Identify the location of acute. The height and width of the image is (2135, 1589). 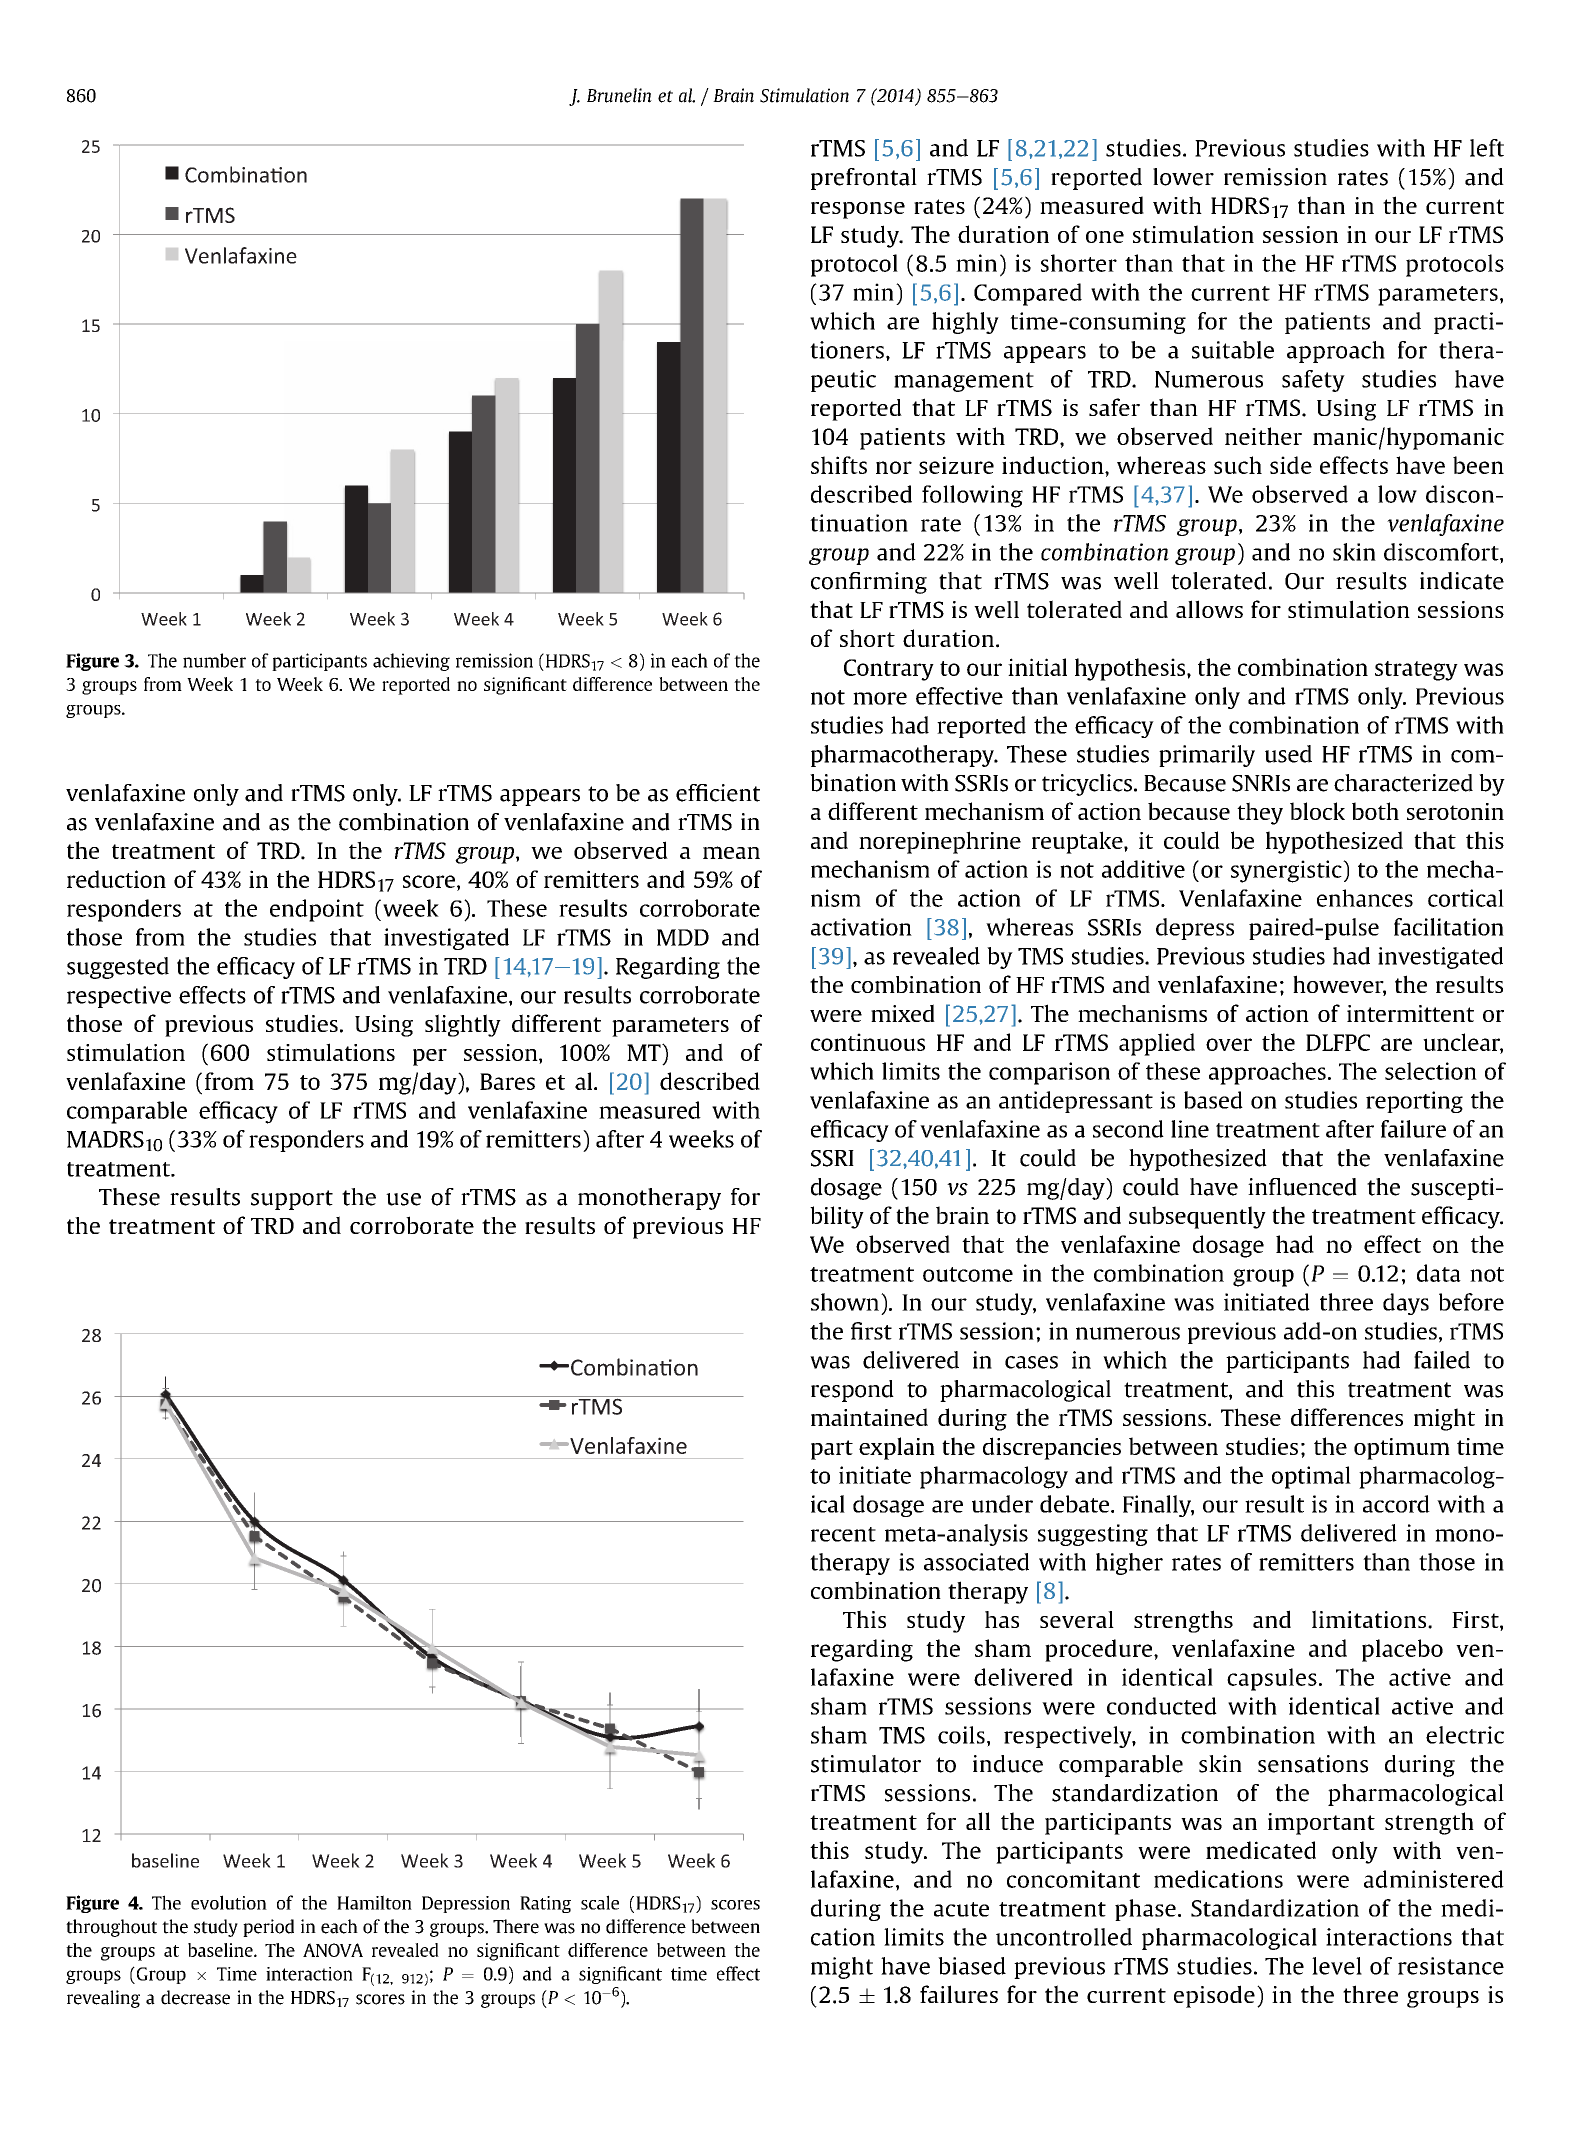
(961, 1909).
